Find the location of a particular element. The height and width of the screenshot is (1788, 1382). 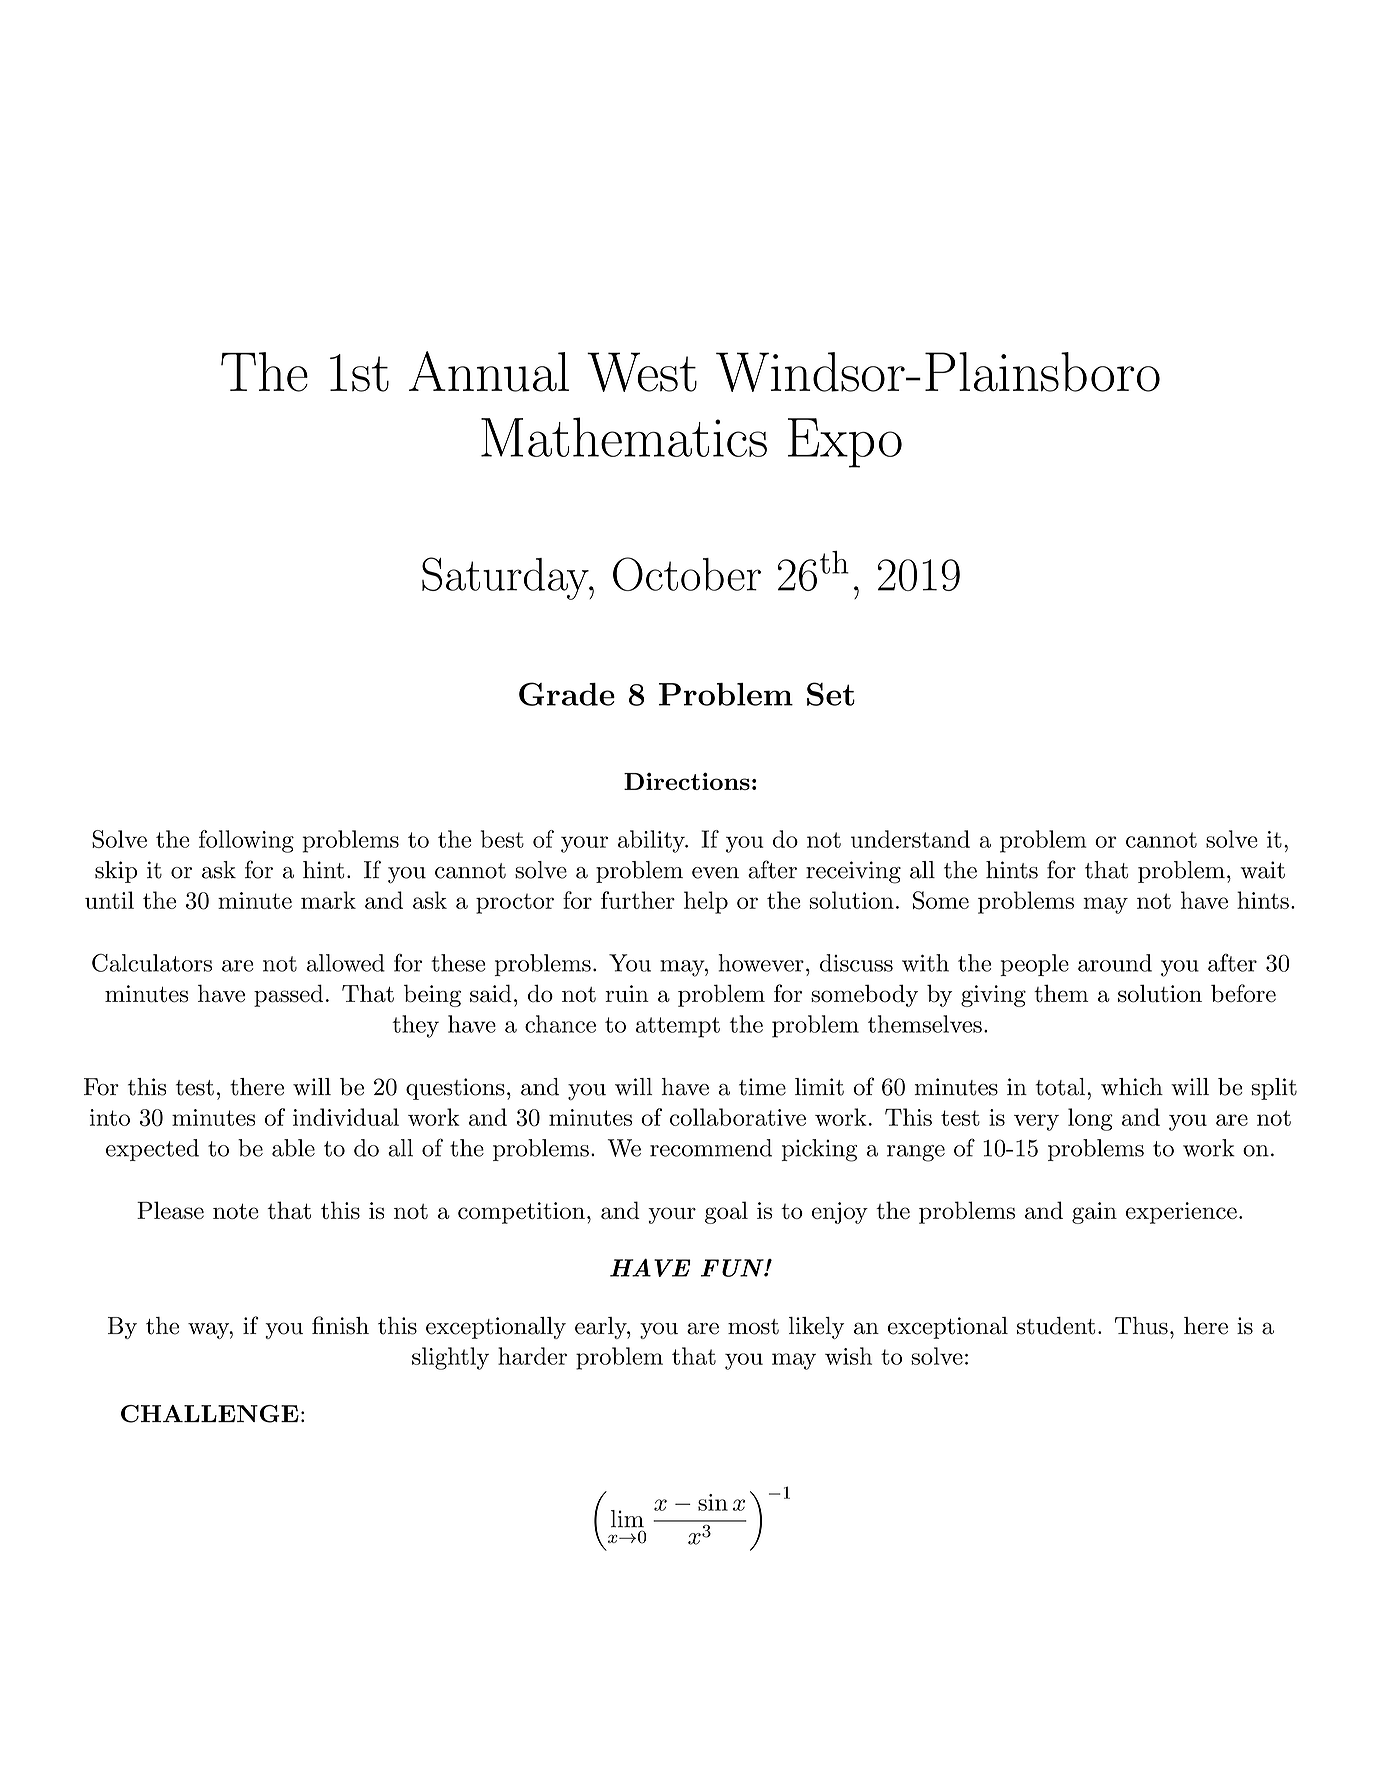

Annual is located at coordinates (489, 371).
